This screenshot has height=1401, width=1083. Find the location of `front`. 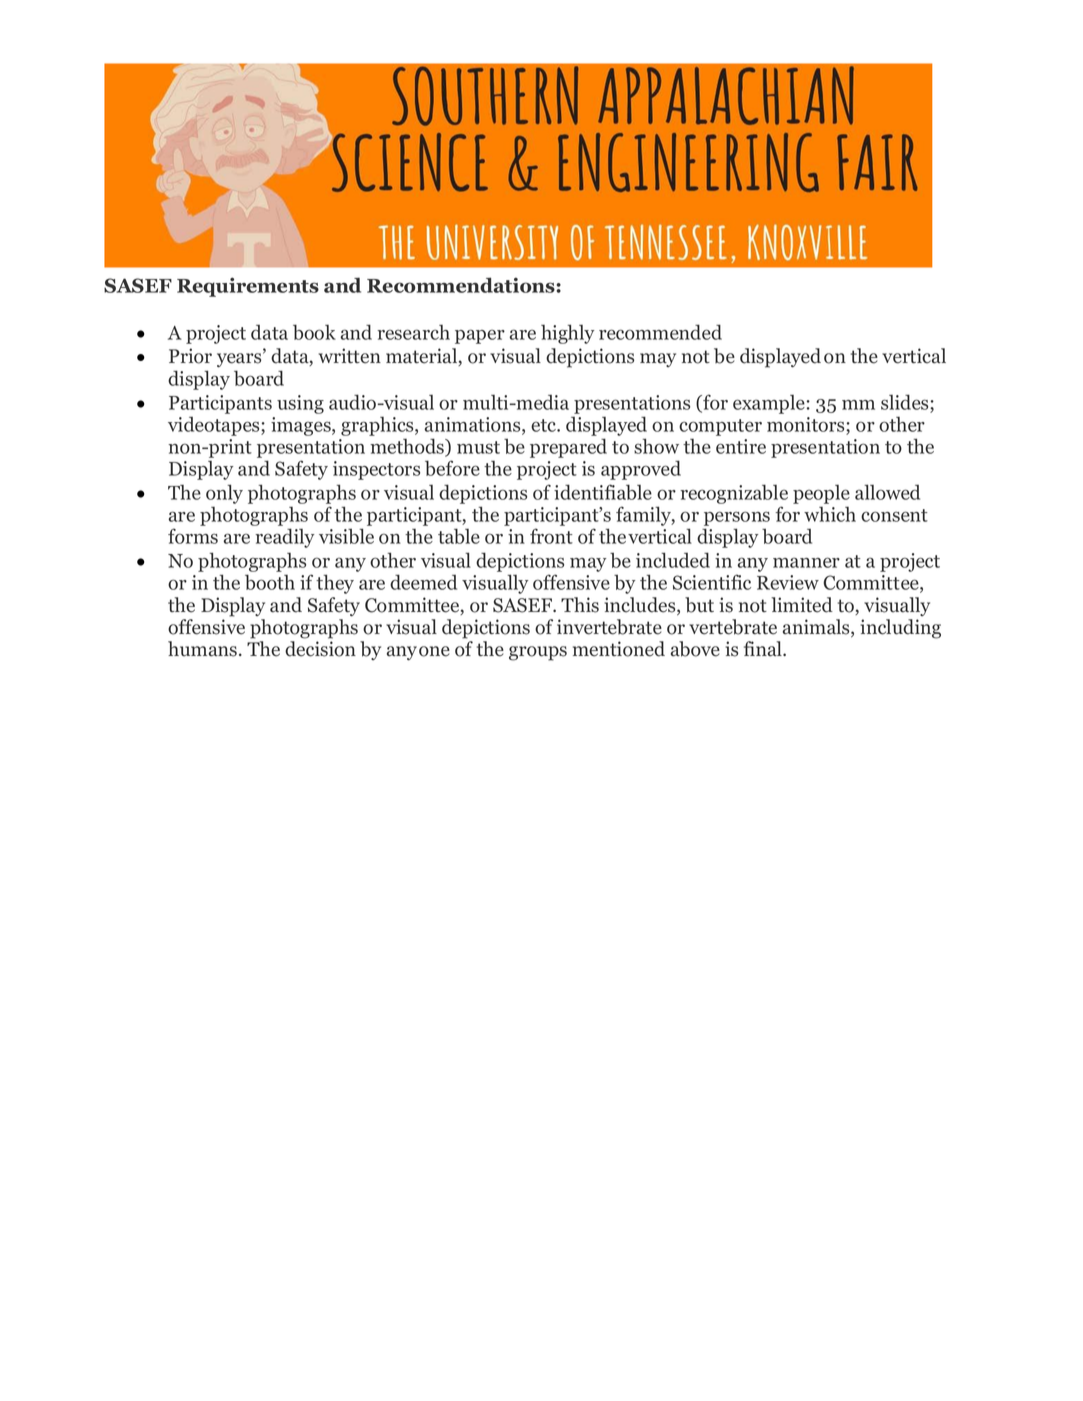

front is located at coordinates (551, 536).
